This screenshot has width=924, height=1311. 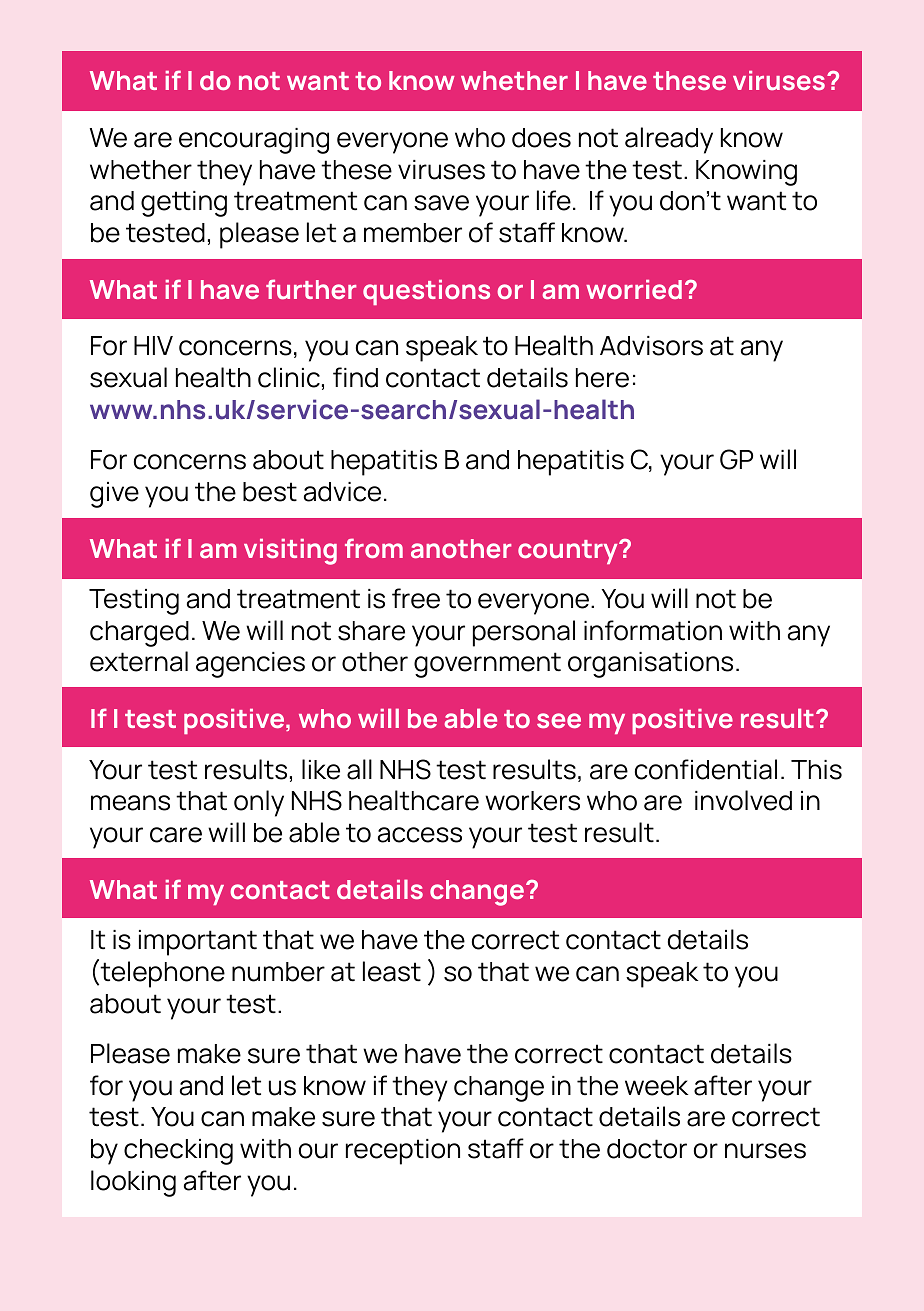 I want to click on organisations, so click(x=650, y=665).
